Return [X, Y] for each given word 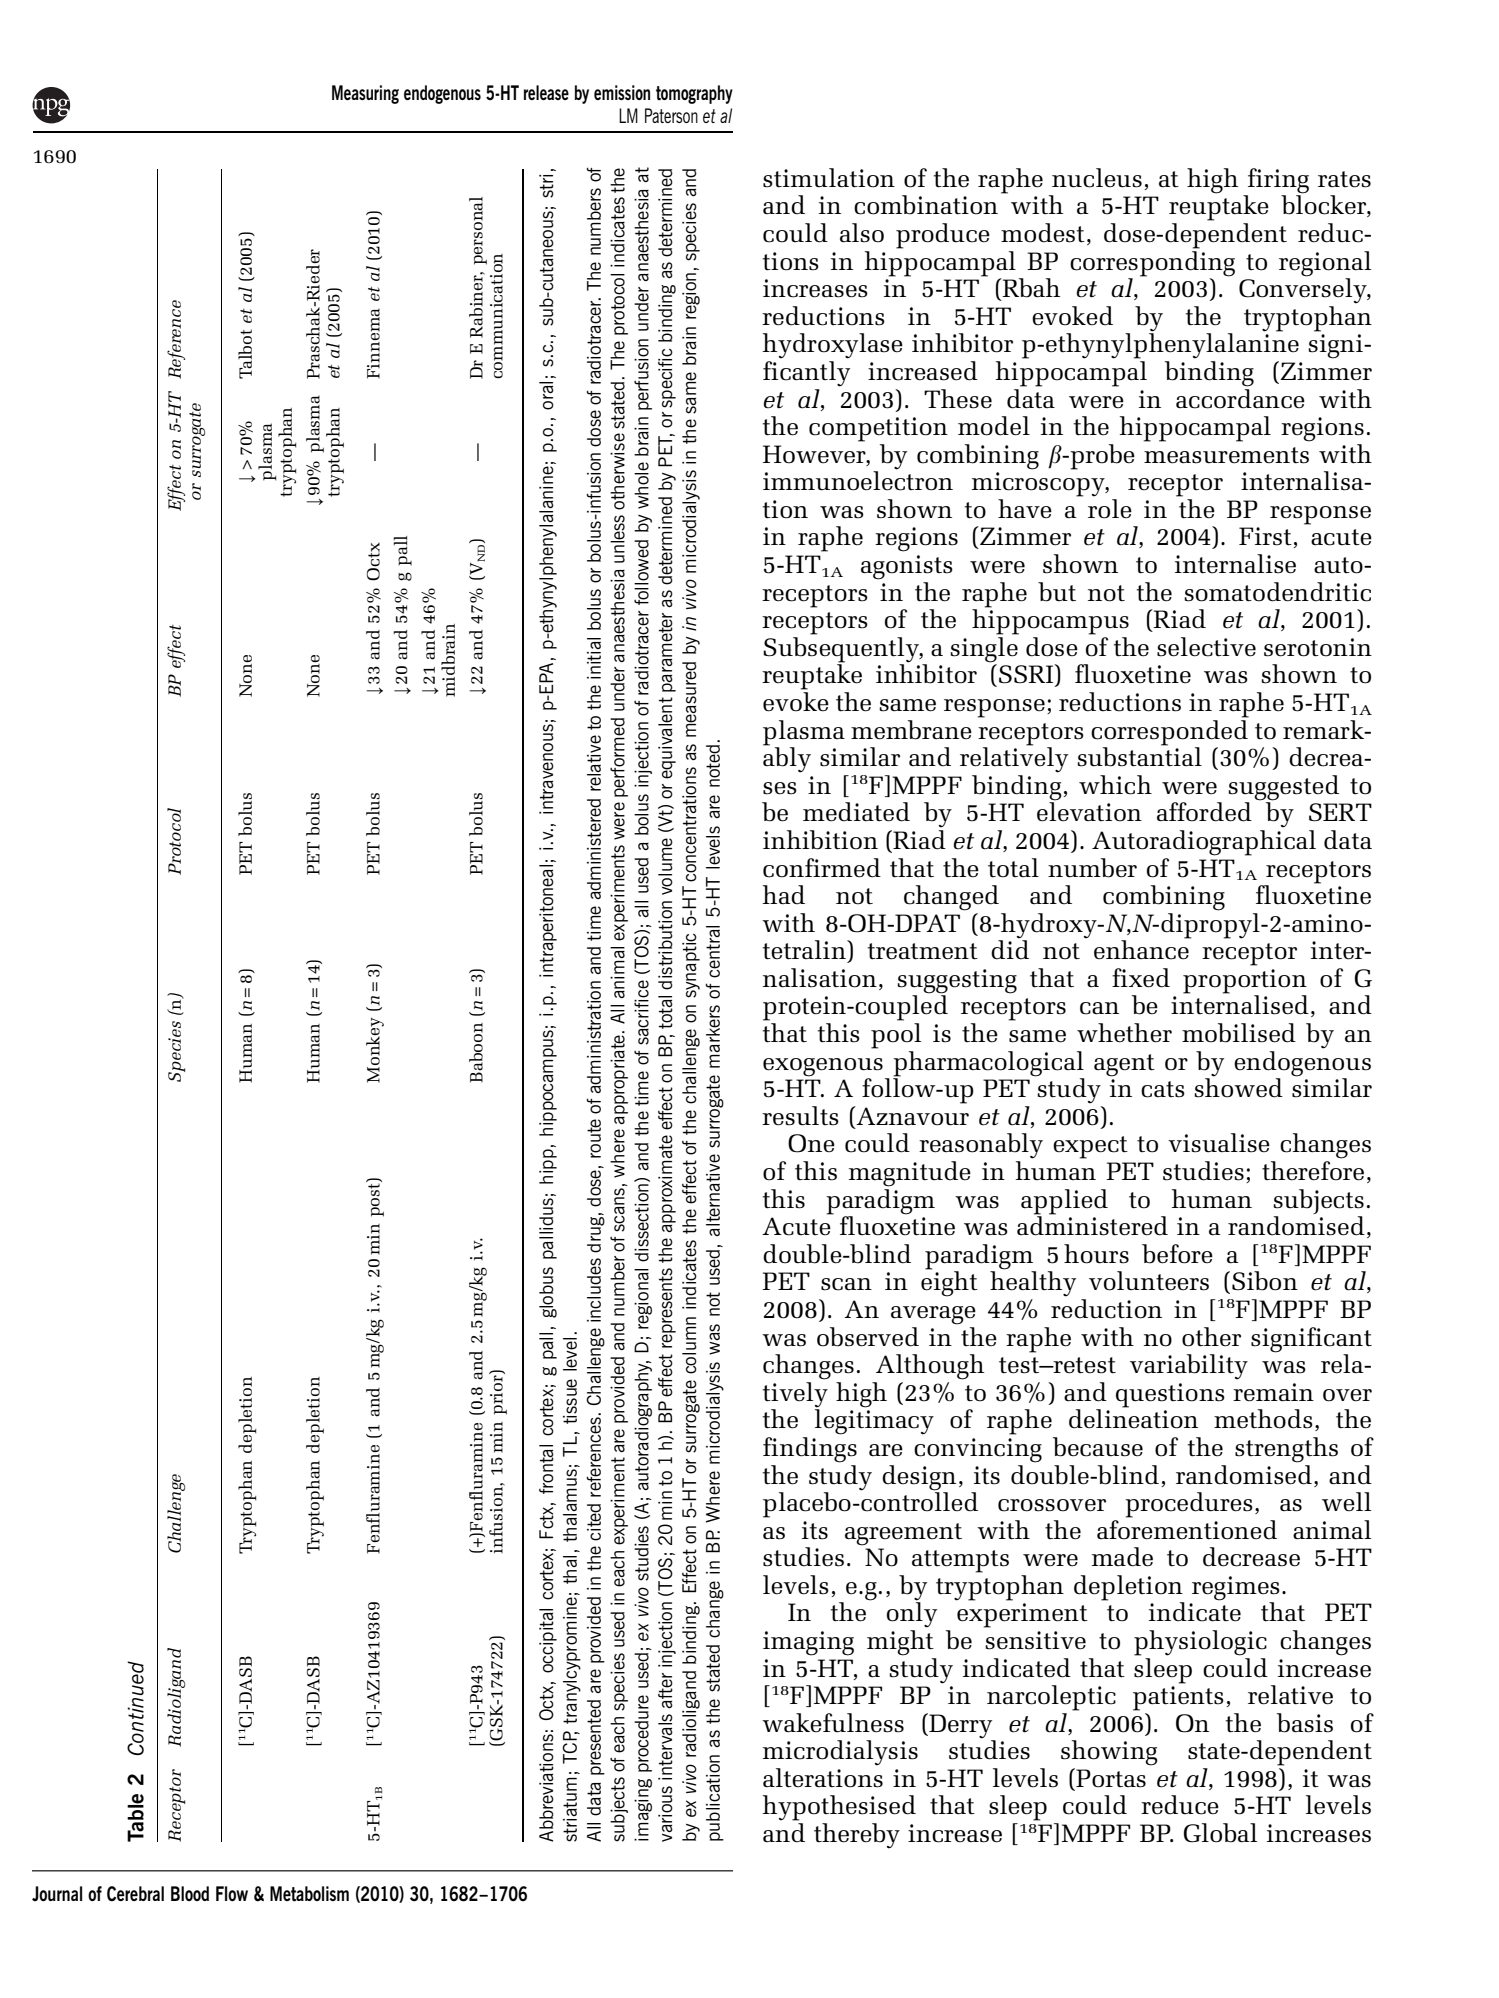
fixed [1141, 978]
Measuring [365, 94]
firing [1277, 182]
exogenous [823, 1067]
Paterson [671, 115]
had [784, 895]
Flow [232, 1893]
